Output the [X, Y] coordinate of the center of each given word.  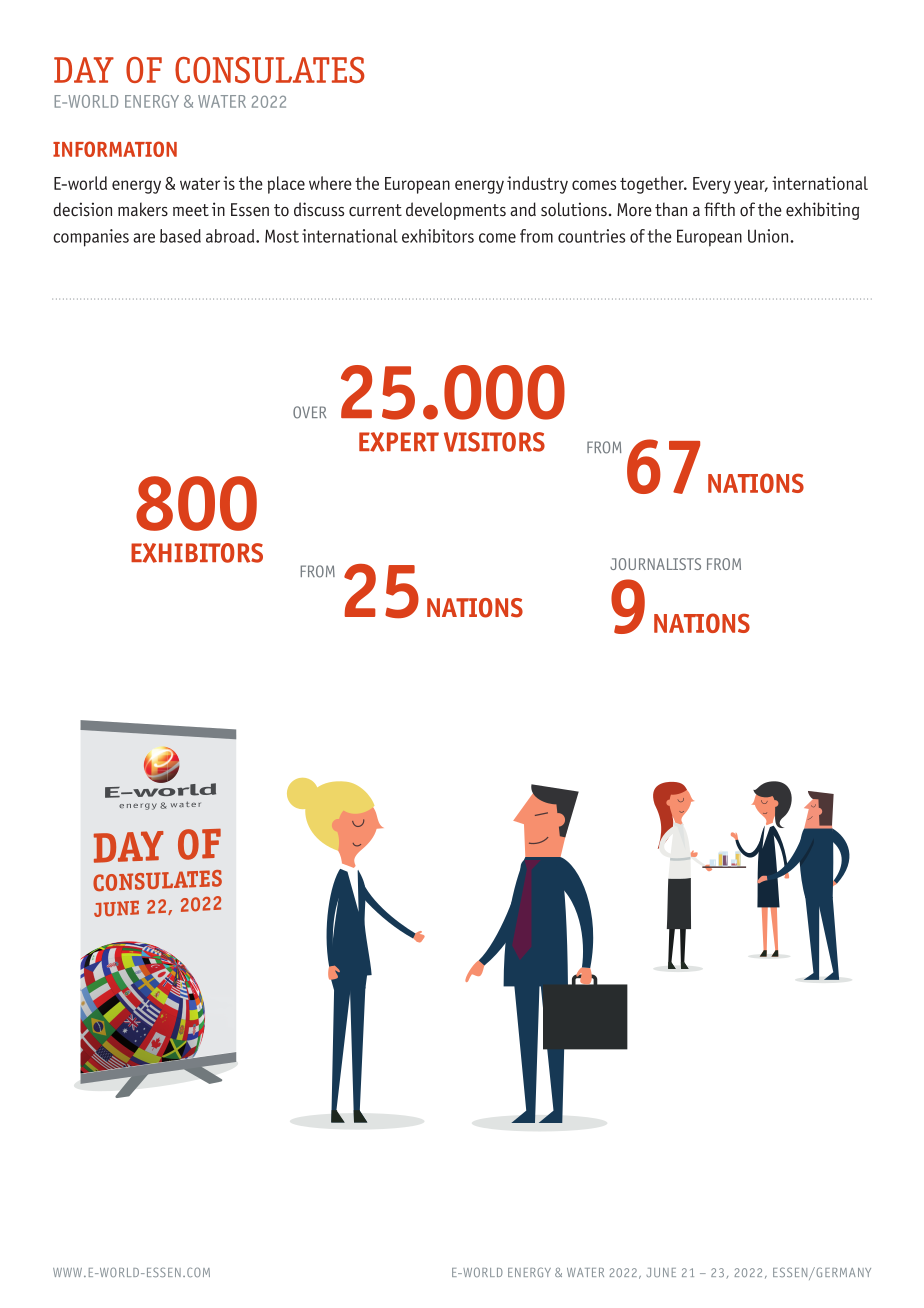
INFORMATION [115, 149]
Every [712, 185]
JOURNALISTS [655, 564]
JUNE [661, 1272]
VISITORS [494, 442]
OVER [309, 412]
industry [537, 185]
